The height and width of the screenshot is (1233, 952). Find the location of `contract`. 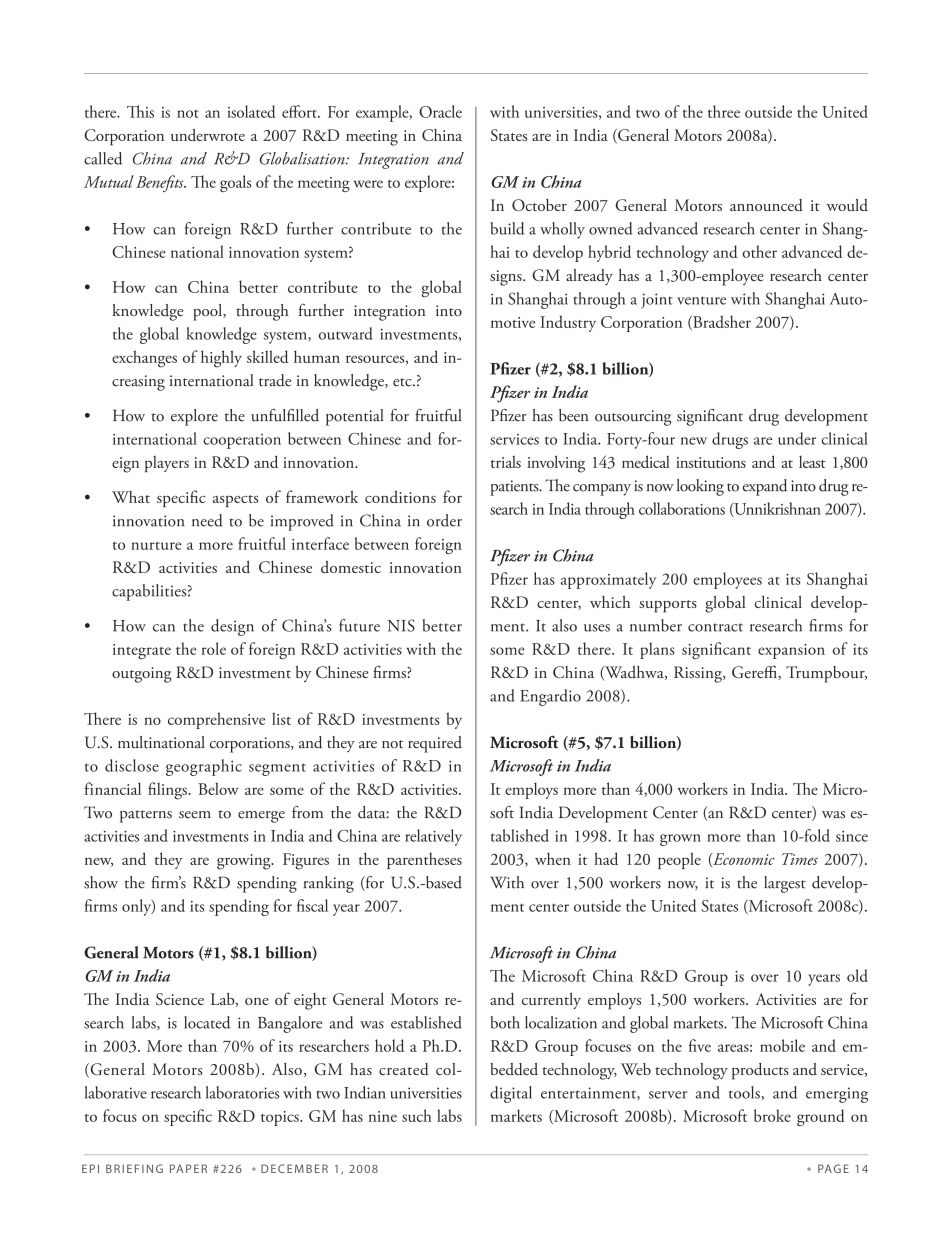

contract is located at coordinates (715, 627).
